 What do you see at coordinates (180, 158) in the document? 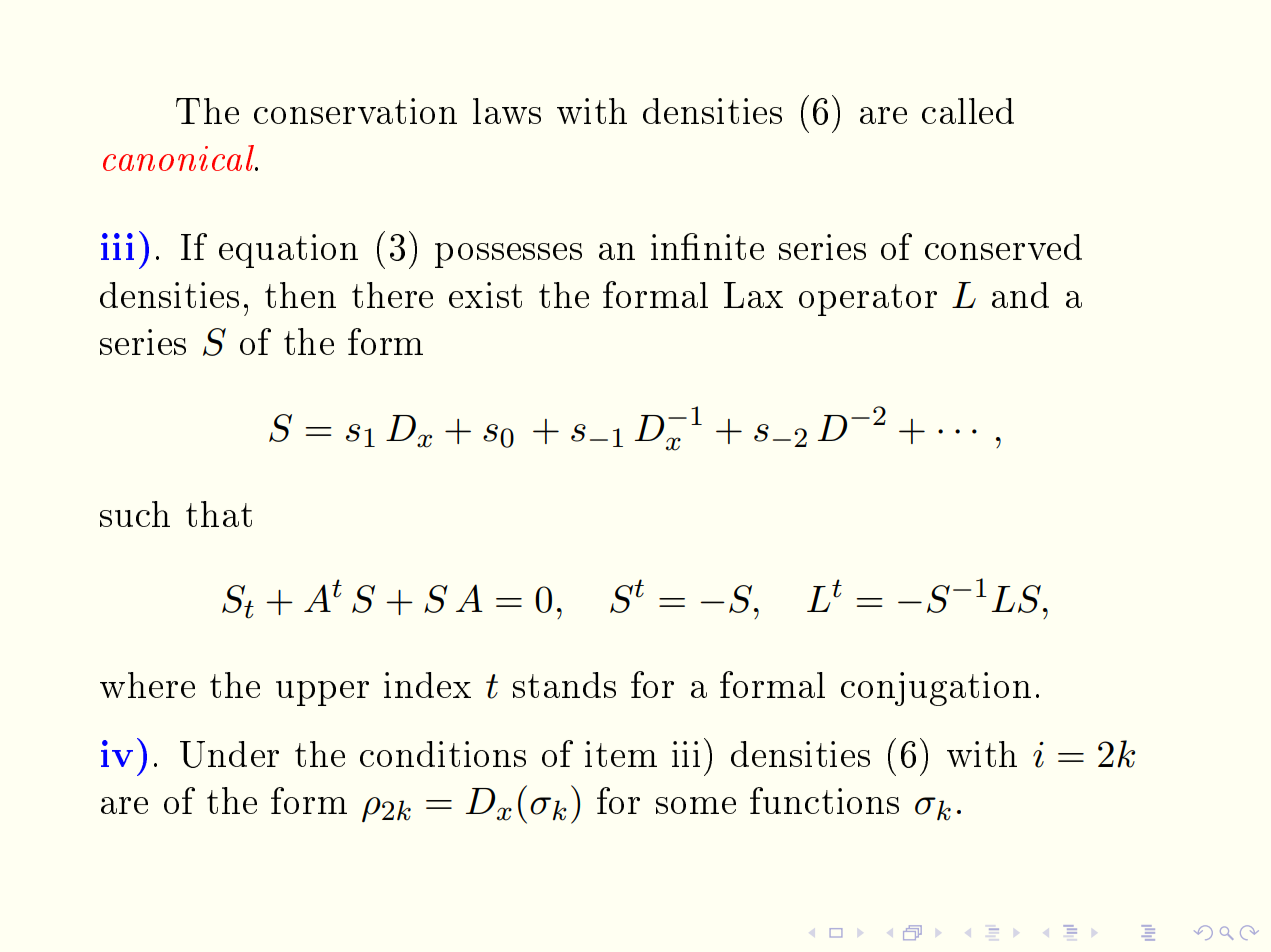
I see `canonical` at bounding box center [180, 158].
